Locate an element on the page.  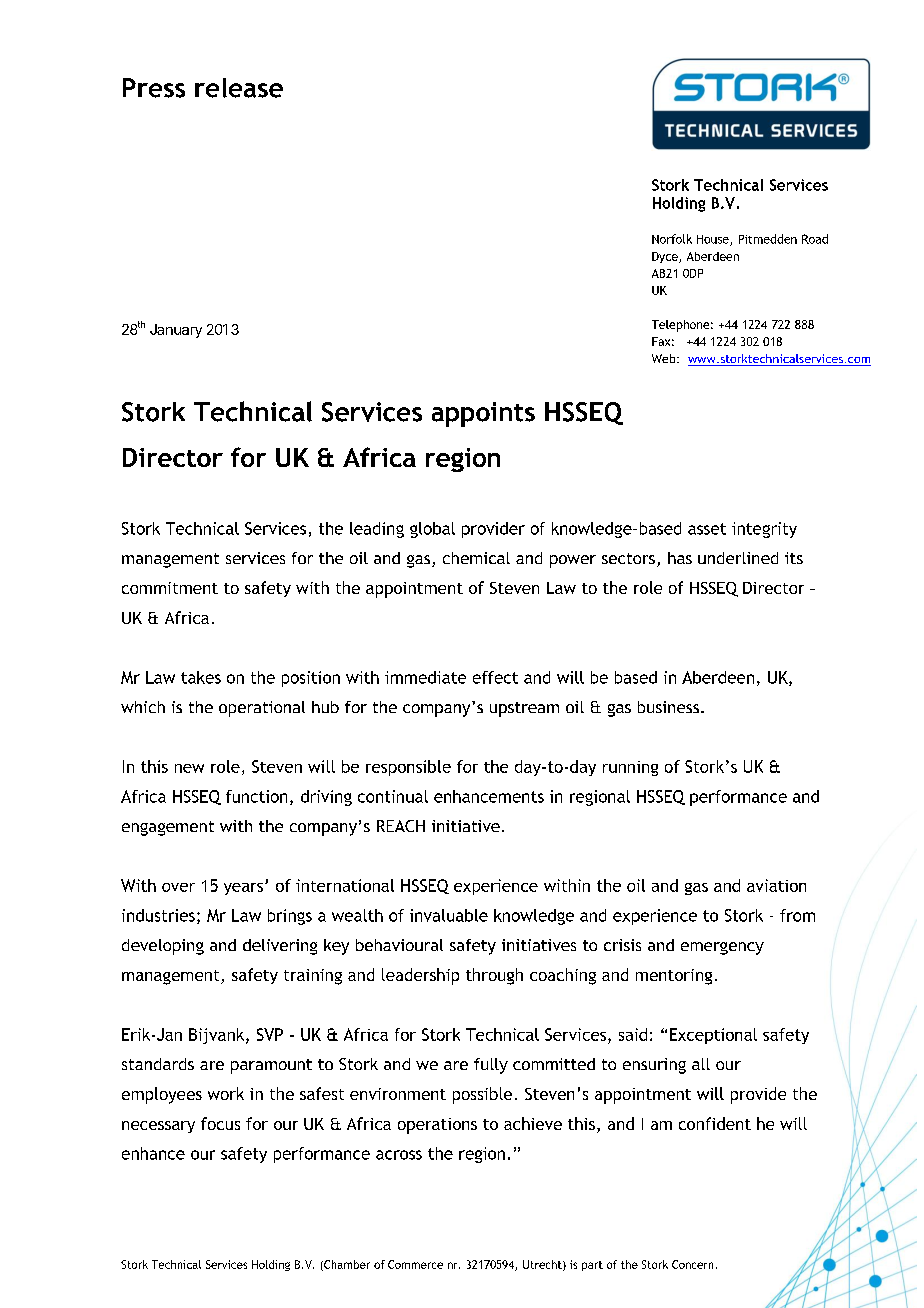
Commerce is located at coordinates (415, 1264).
